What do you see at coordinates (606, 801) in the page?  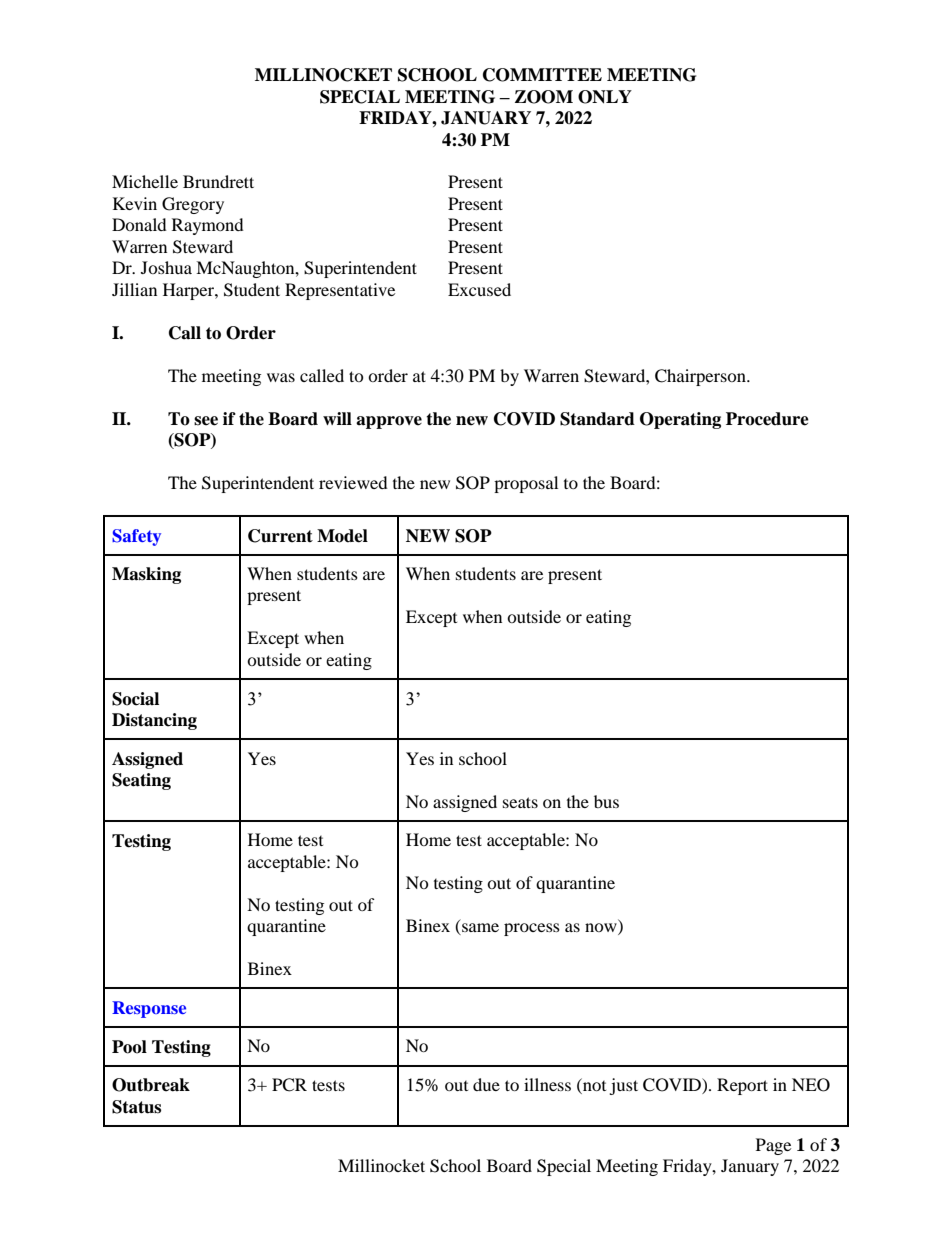 I see `bus` at bounding box center [606, 801].
